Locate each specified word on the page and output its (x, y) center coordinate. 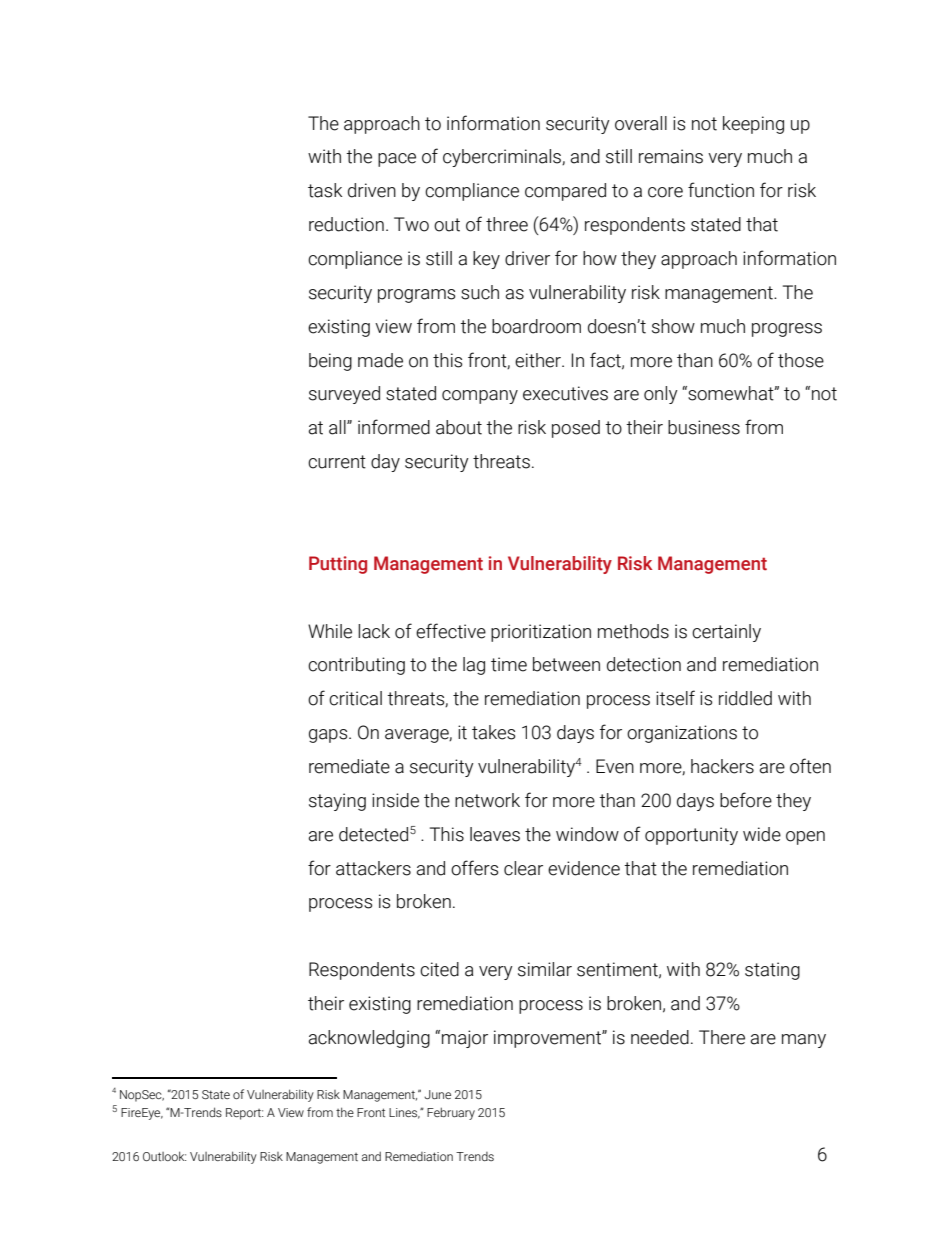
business (704, 427)
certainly (726, 633)
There (722, 1037)
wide (762, 834)
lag (474, 666)
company (480, 397)
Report (244, 1114)
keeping (753, 125)
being (330, 362)
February (451, 1113)
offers (474, 868)
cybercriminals (503, 158)
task (325, 190)
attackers (373, 868)
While (330, 631)
